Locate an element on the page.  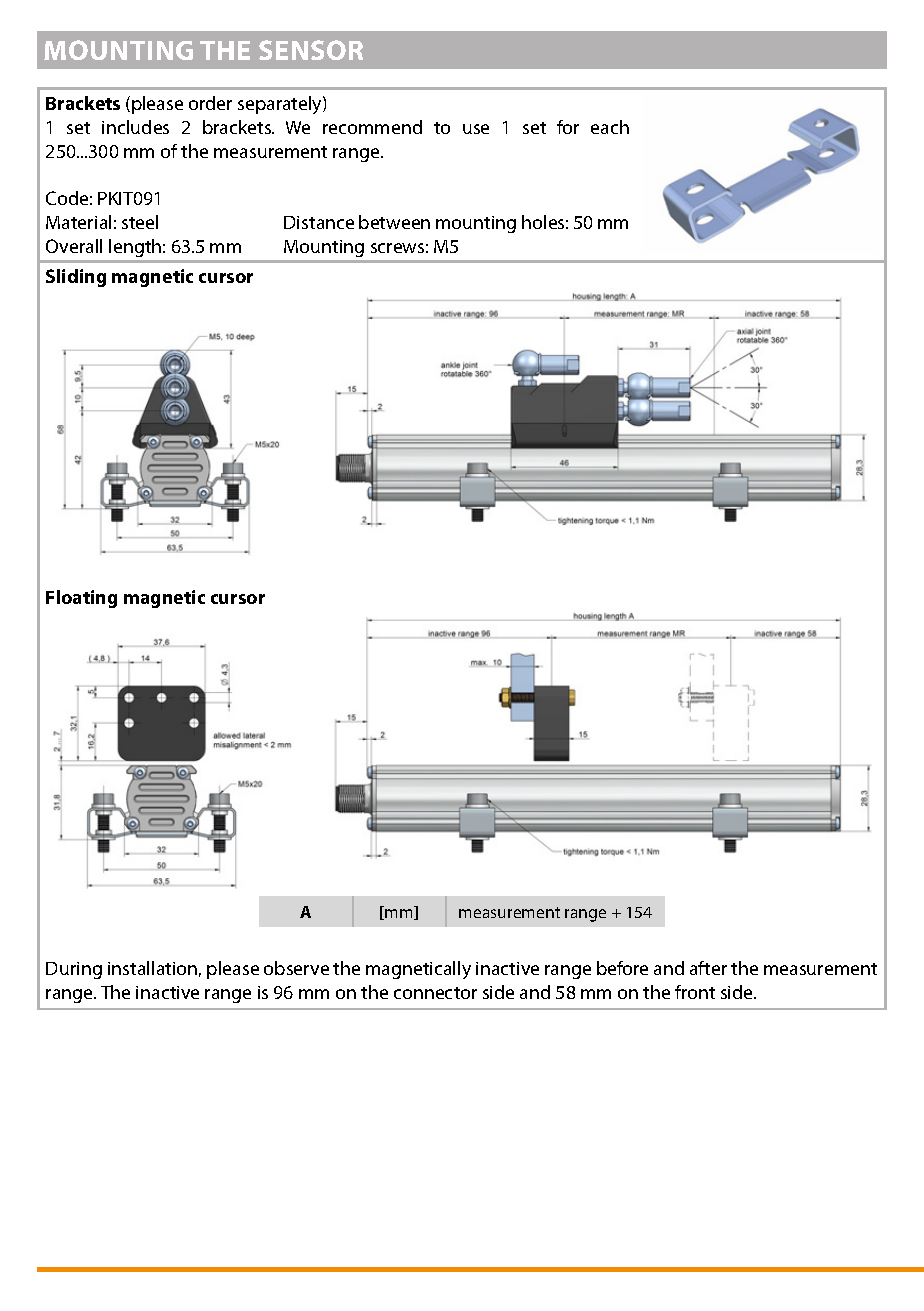
recommend is located at coordinates (372, 127).
